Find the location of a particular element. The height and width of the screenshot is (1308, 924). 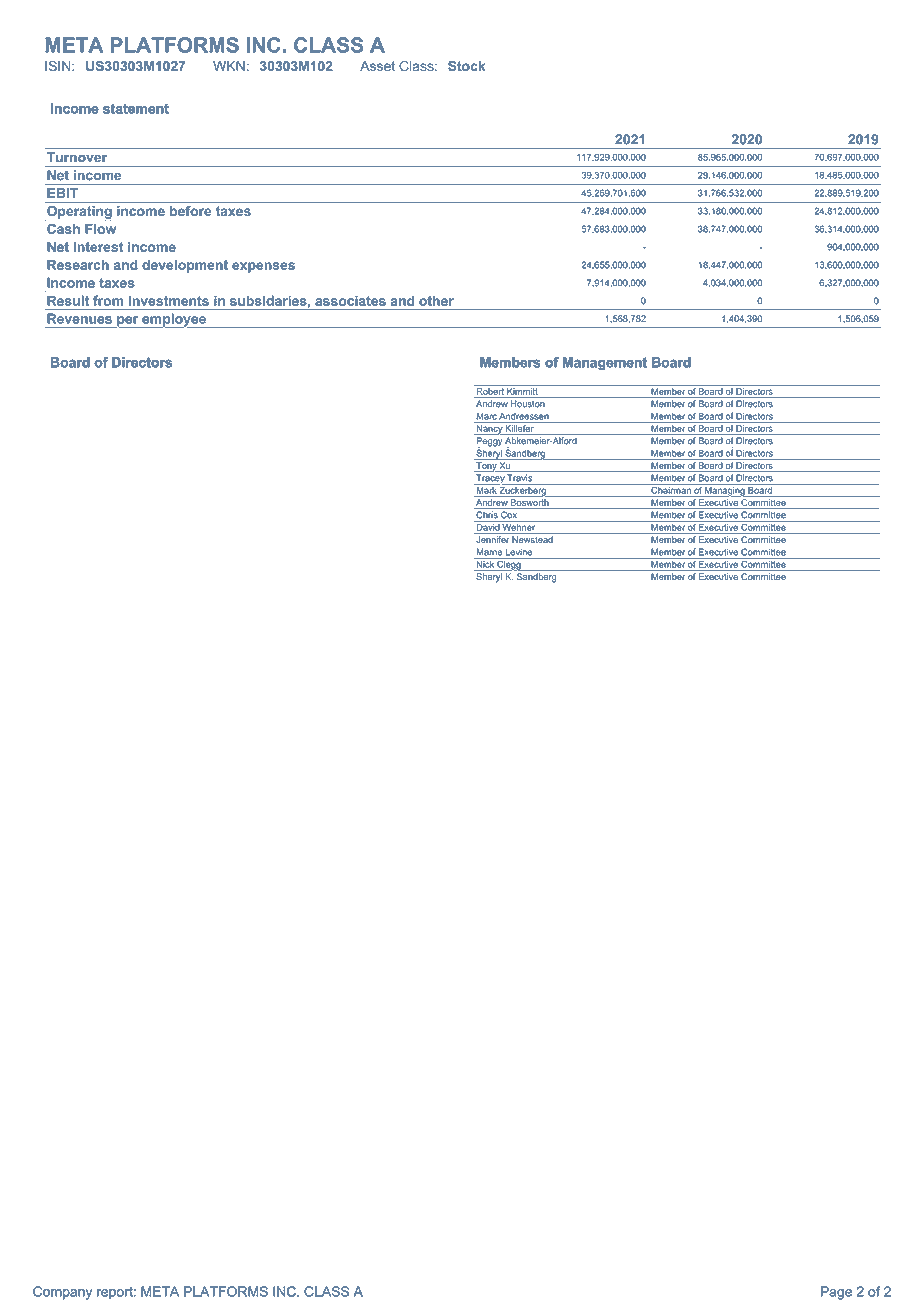

Marne is located at coordinates (489, 552).
